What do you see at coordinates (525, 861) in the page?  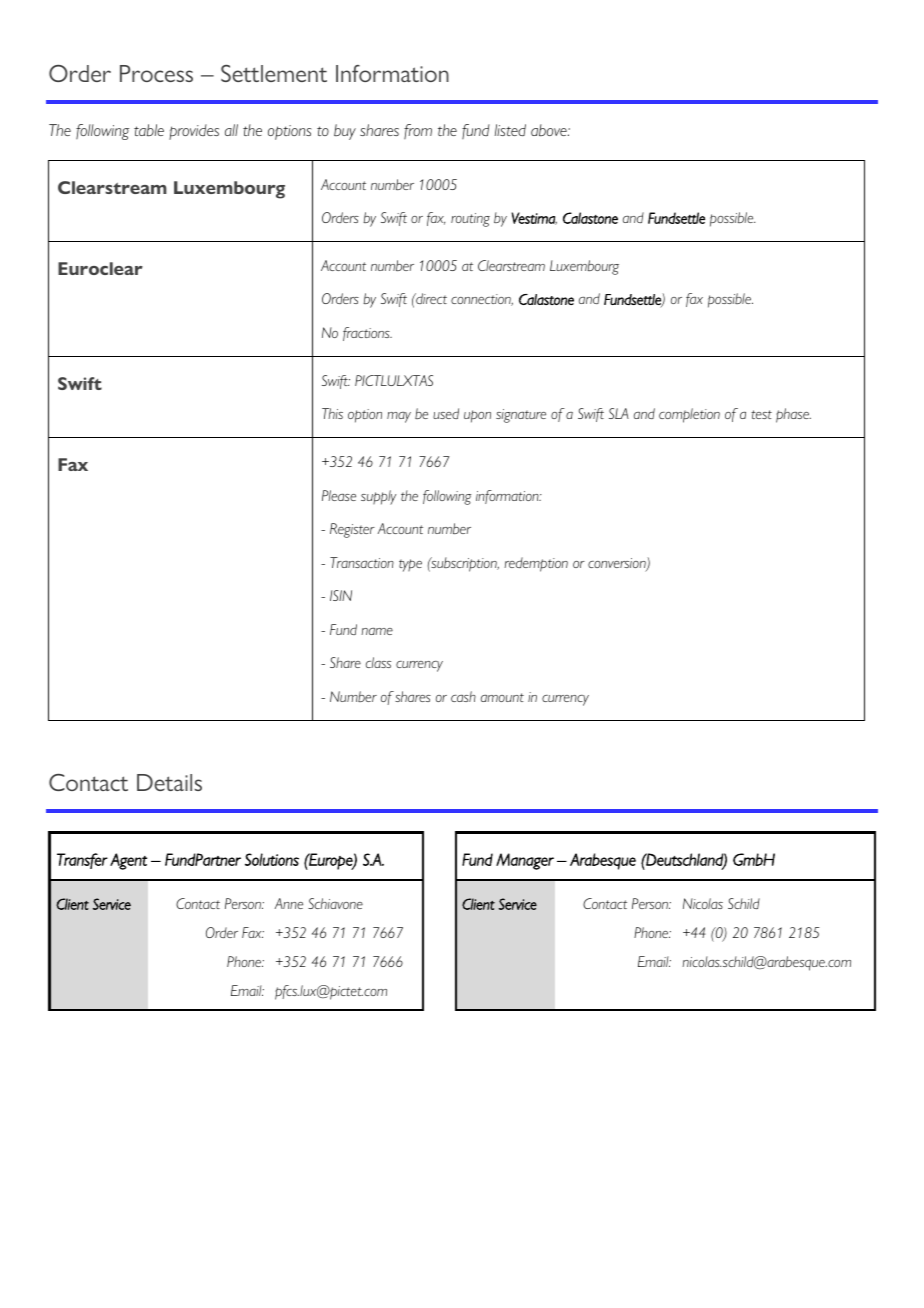 I see `Manager` at bounding box center [525, 861].
